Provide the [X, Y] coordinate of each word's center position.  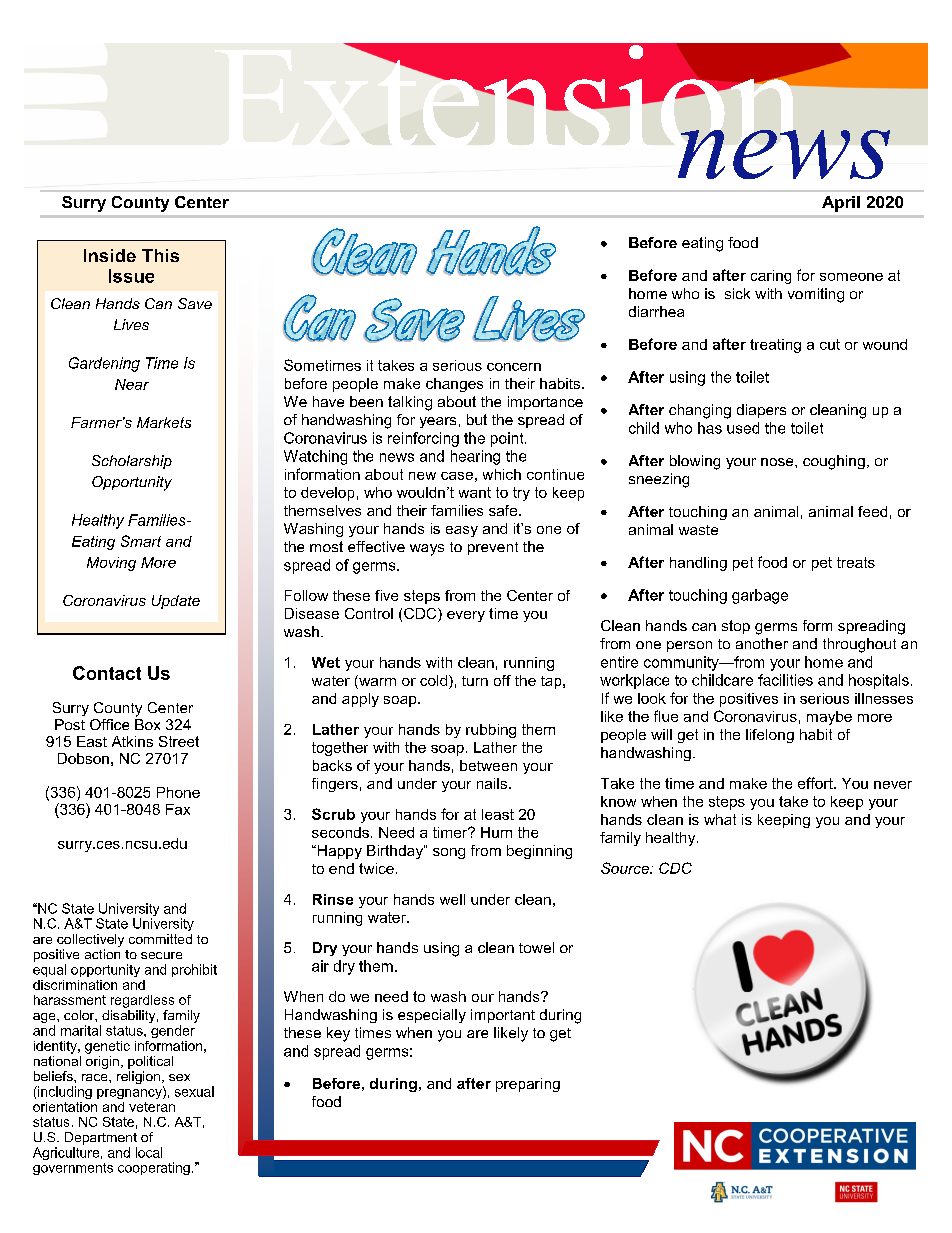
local [149, 1152]
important [503, 1016]
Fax [178, 809]
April [841, 204]
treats [856, 562]
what [720, 819]
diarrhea [656, 311]
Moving [111, 564]
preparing [528, 1085]
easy [462, 531]
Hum [496, 832]
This [160, 255]
